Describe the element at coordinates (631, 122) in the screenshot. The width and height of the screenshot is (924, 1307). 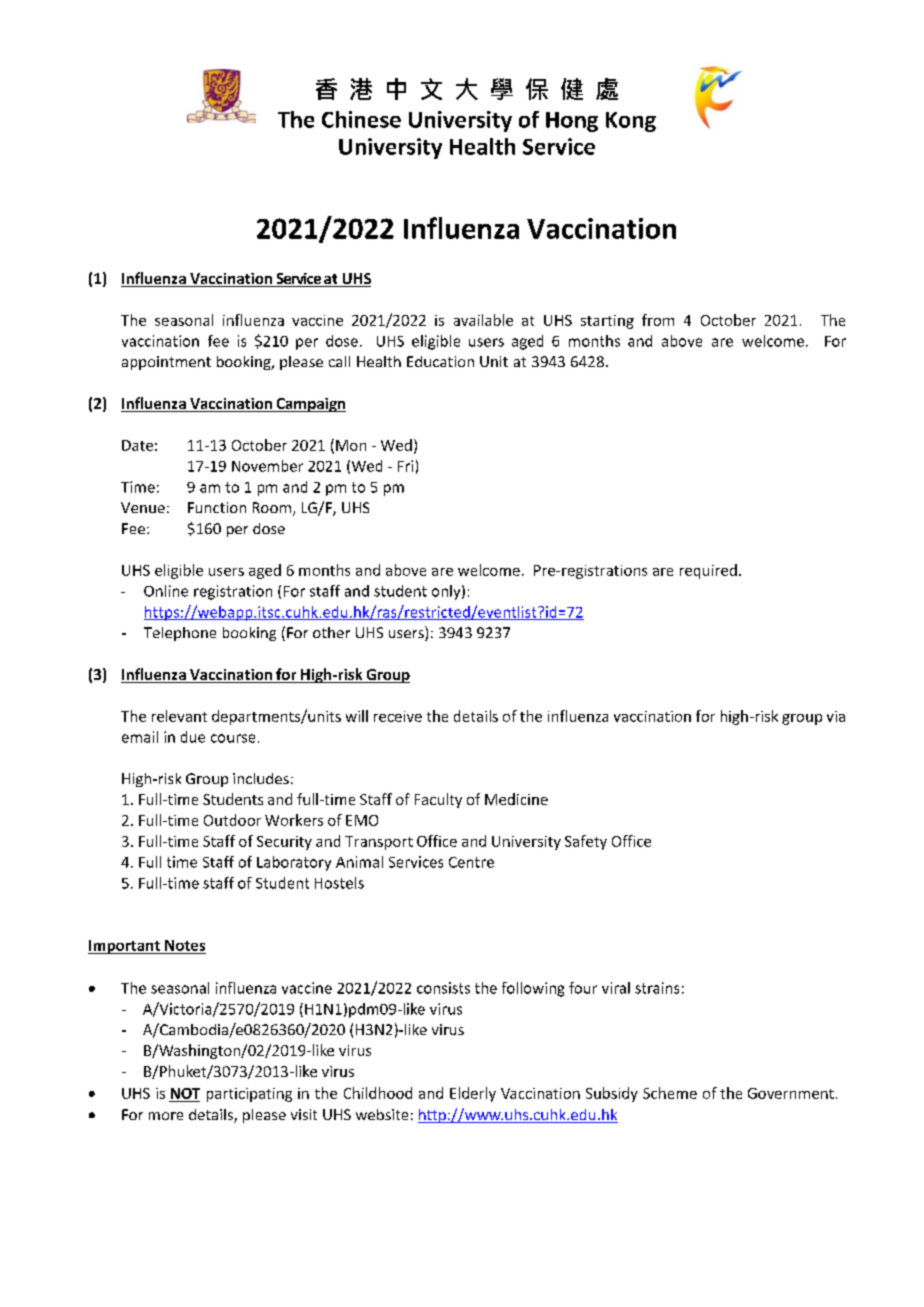
I see `Kong` at that location.
